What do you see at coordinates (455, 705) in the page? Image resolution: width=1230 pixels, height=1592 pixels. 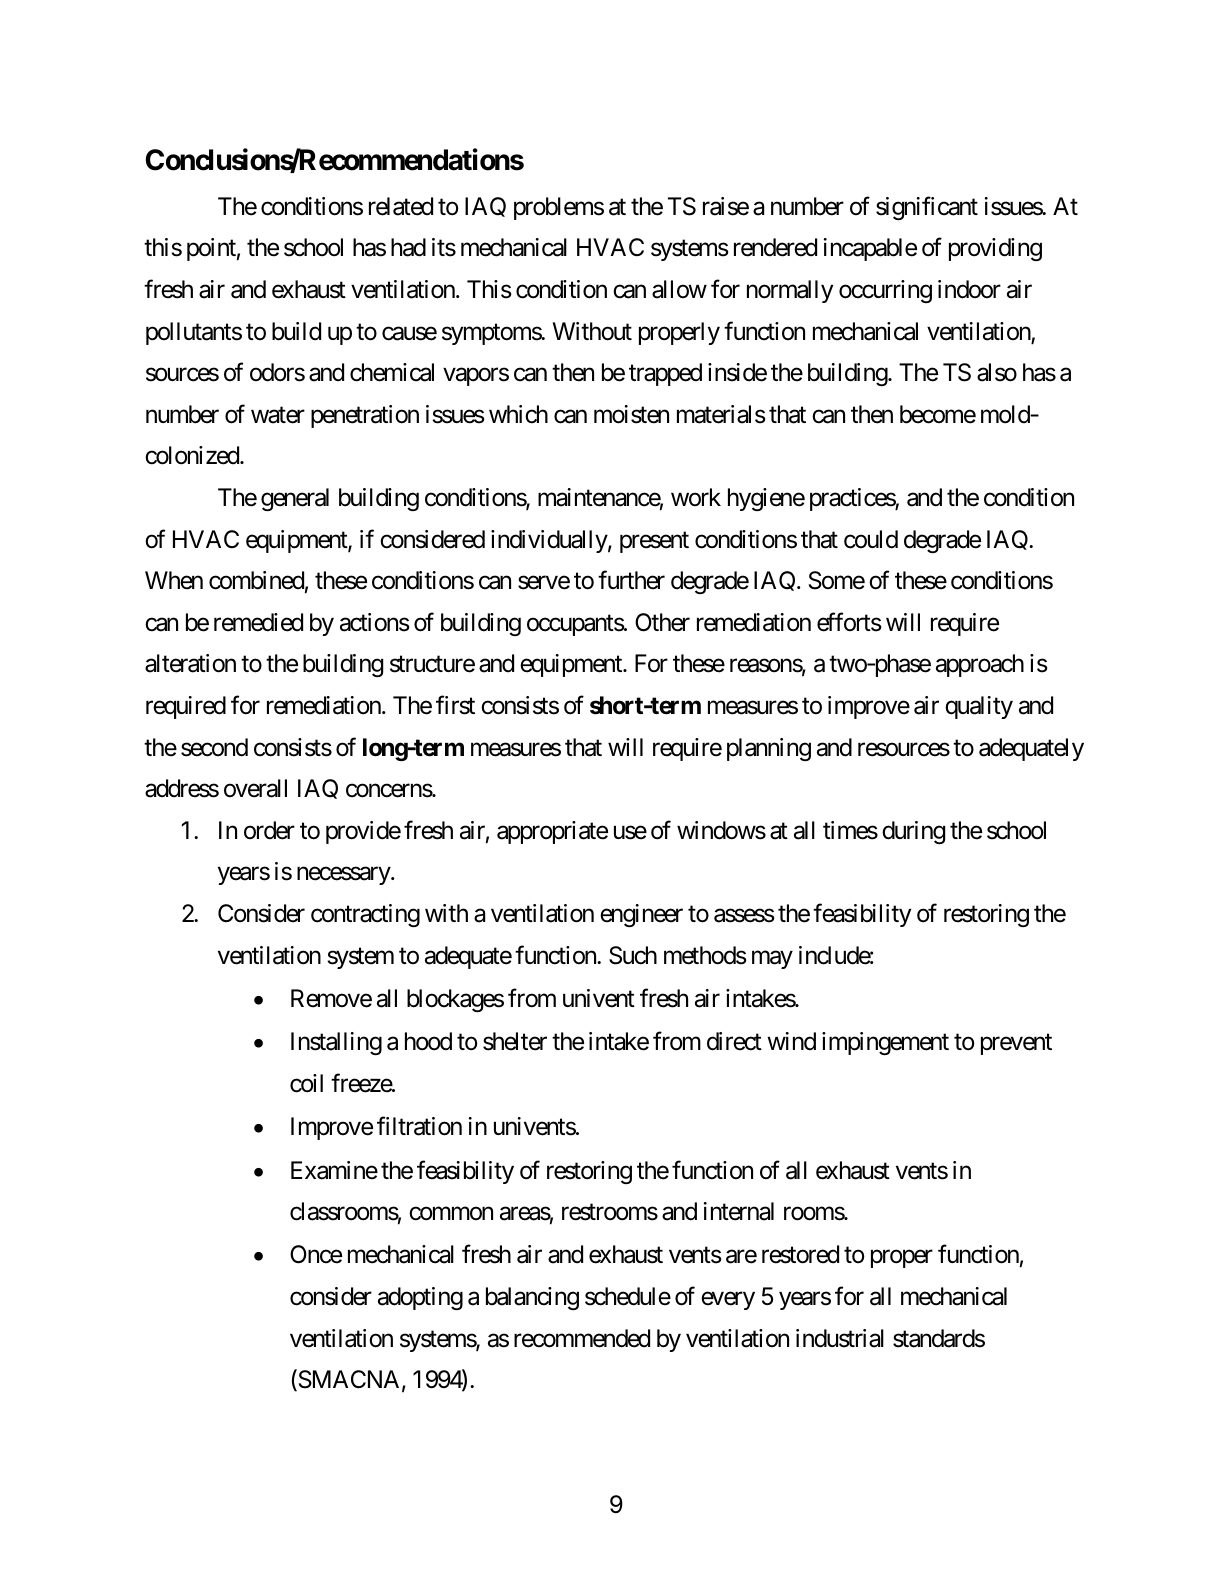 I see `first` at bounding box center [455, 705].
